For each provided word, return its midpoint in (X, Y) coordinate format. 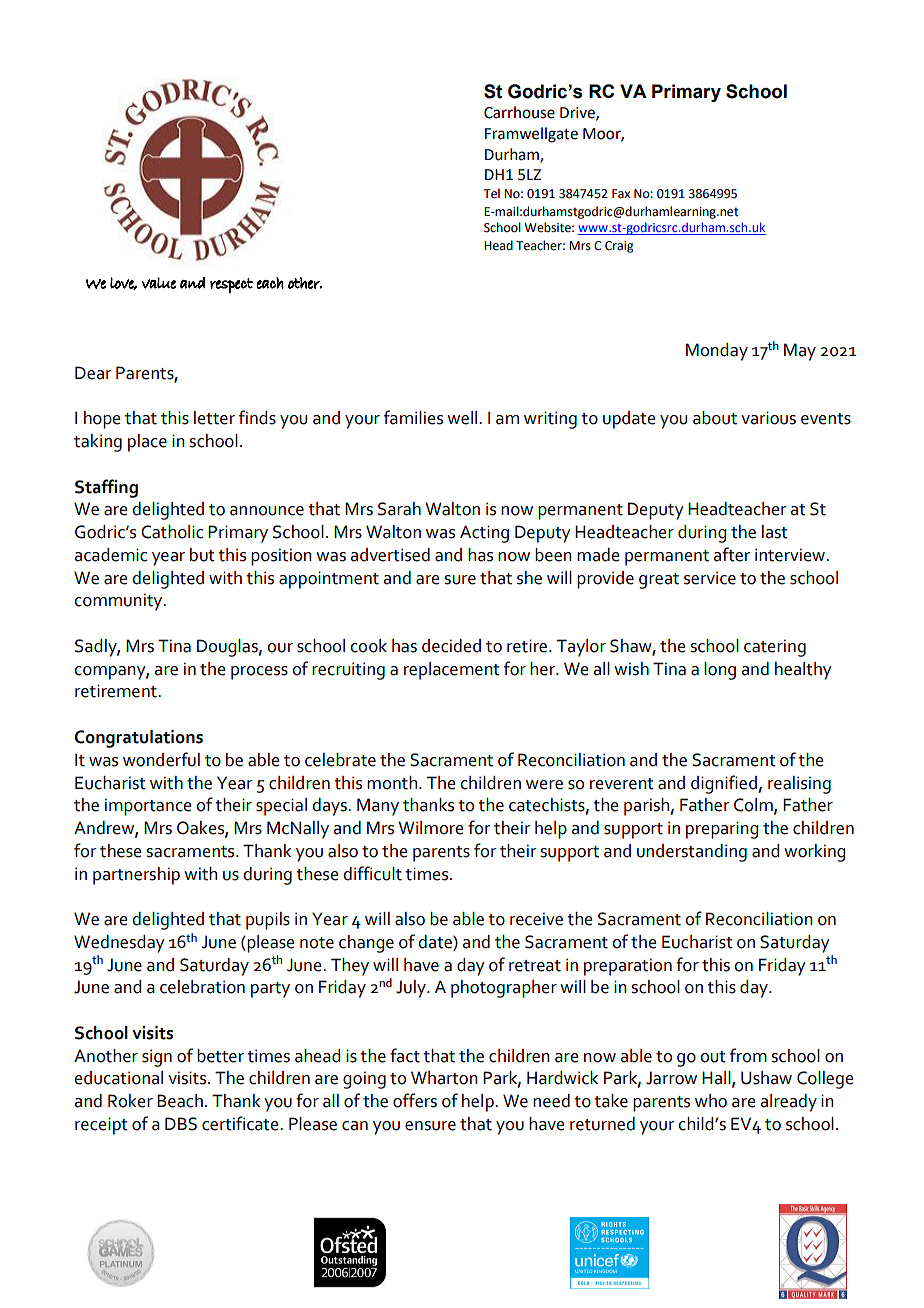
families (413, 417)
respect (231, 286)
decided (451, 646)
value (159, 283)
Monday (717, 352)
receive (536, 919)
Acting (484, 534)
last (775, 532)
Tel (491, 193)
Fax (621, 194)
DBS (181, 1124)
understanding (692, 853)
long (720, 671)
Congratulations (138, 739)
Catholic (172, 532)
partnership (136, 876)
